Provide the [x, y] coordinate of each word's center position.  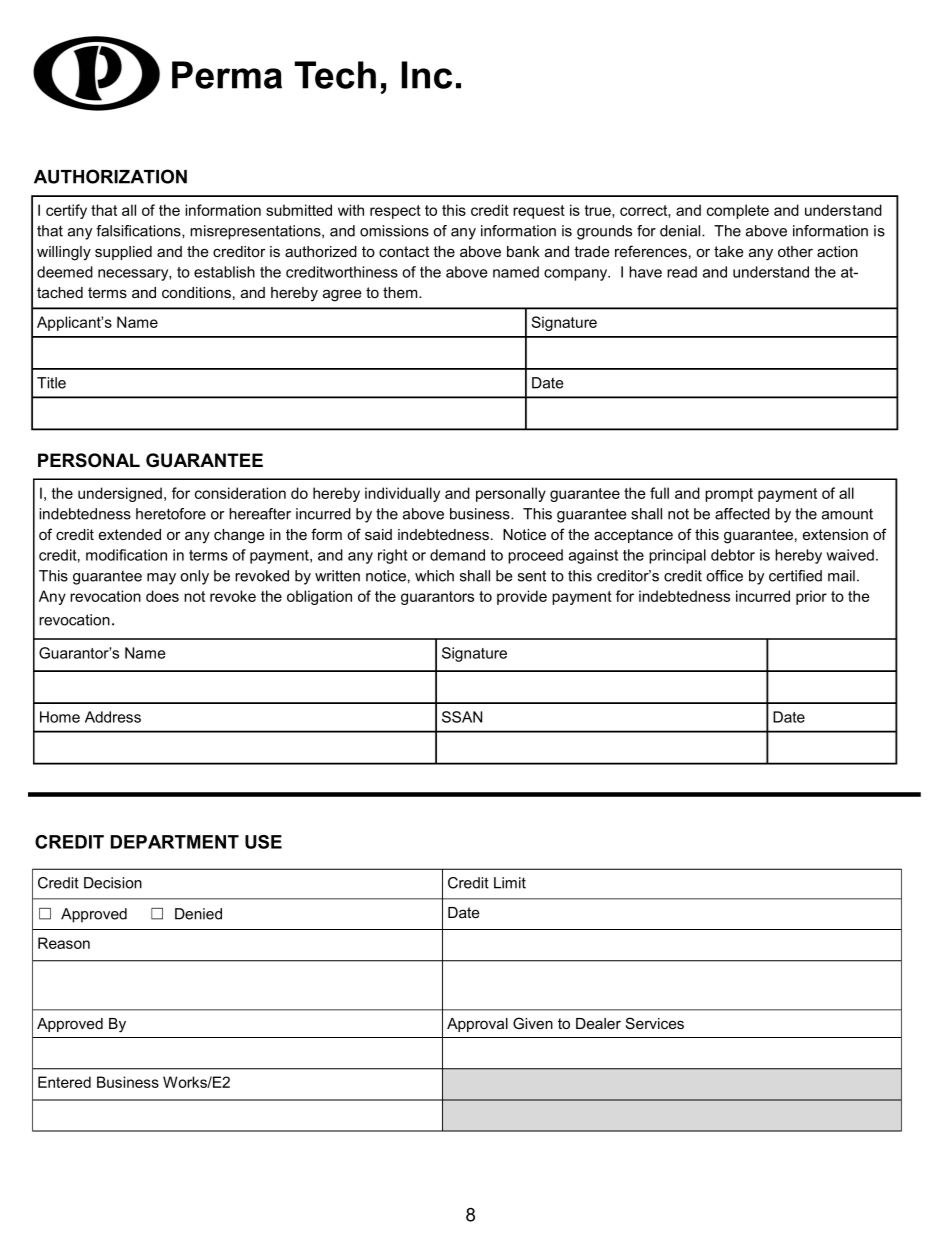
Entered [64, 1082]
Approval [477, 1025]
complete [738, 211]
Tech [335, 75]
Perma [227, 75]
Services [655, 1023]
